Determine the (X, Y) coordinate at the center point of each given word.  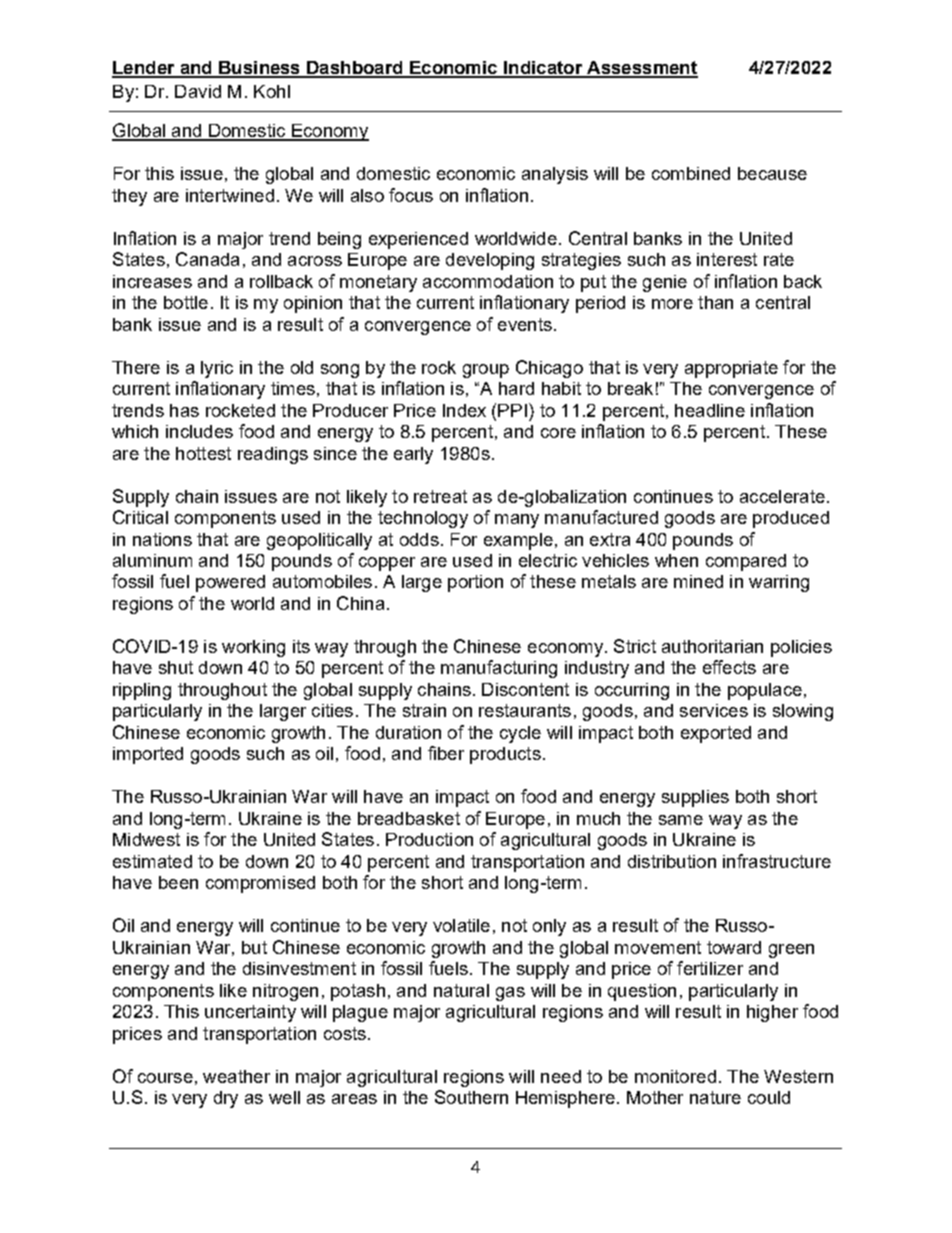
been (178, 882)
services (714, 710)
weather (236, 1076)
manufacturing (499, 669)
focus (411, 195)
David (198, 91)
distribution (672, 861)
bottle (186, 302)
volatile (461, 925)
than (715, 302)
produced (791, 519)
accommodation (488, 281)
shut (176, 667)
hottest (203, 453)
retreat (440, 496)
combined (691, 173)
